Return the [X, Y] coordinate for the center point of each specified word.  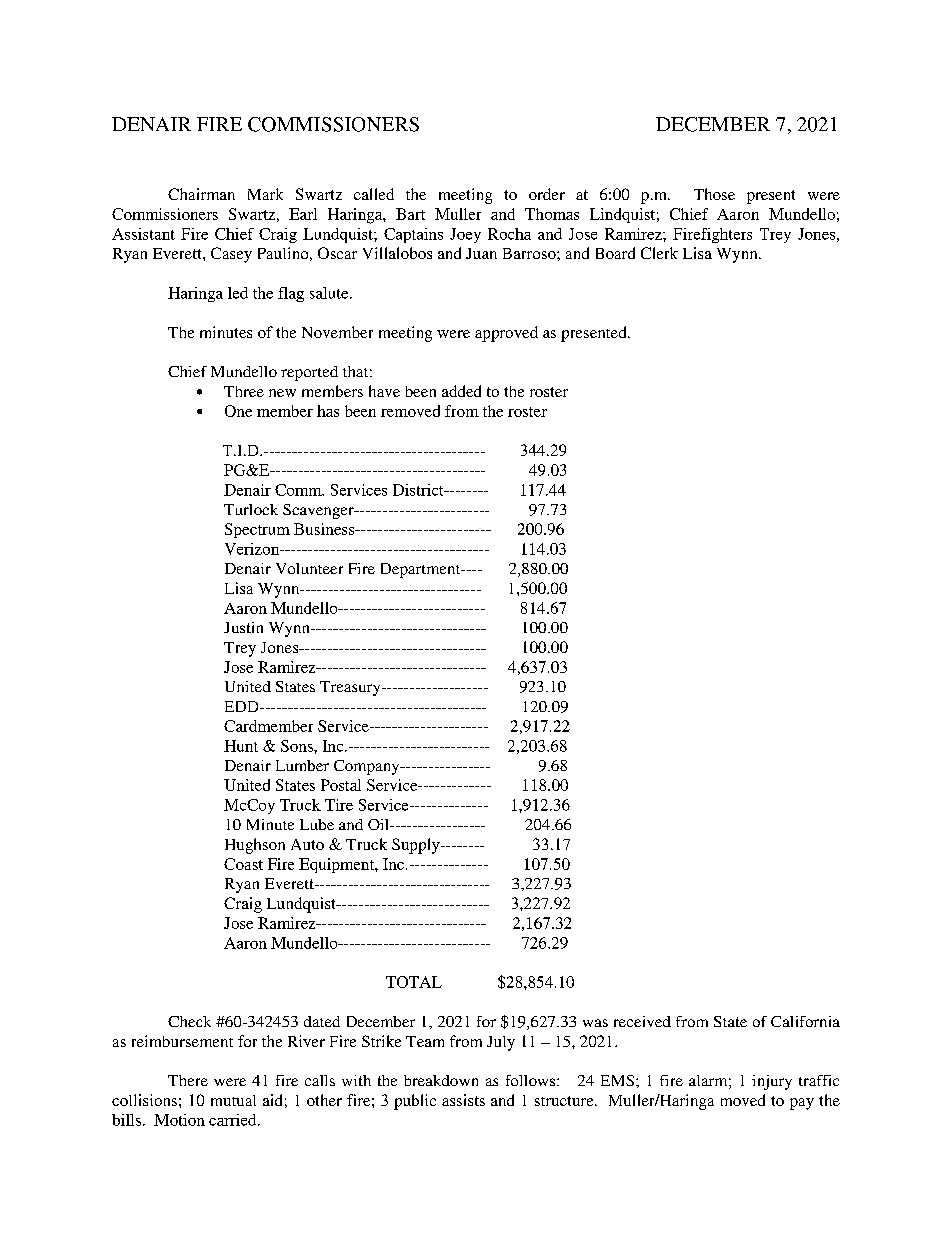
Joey [465, 235]
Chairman [201, 194]
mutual [233, 1100]
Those [714, 194]
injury [772, 1082]
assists [463, 1100]
